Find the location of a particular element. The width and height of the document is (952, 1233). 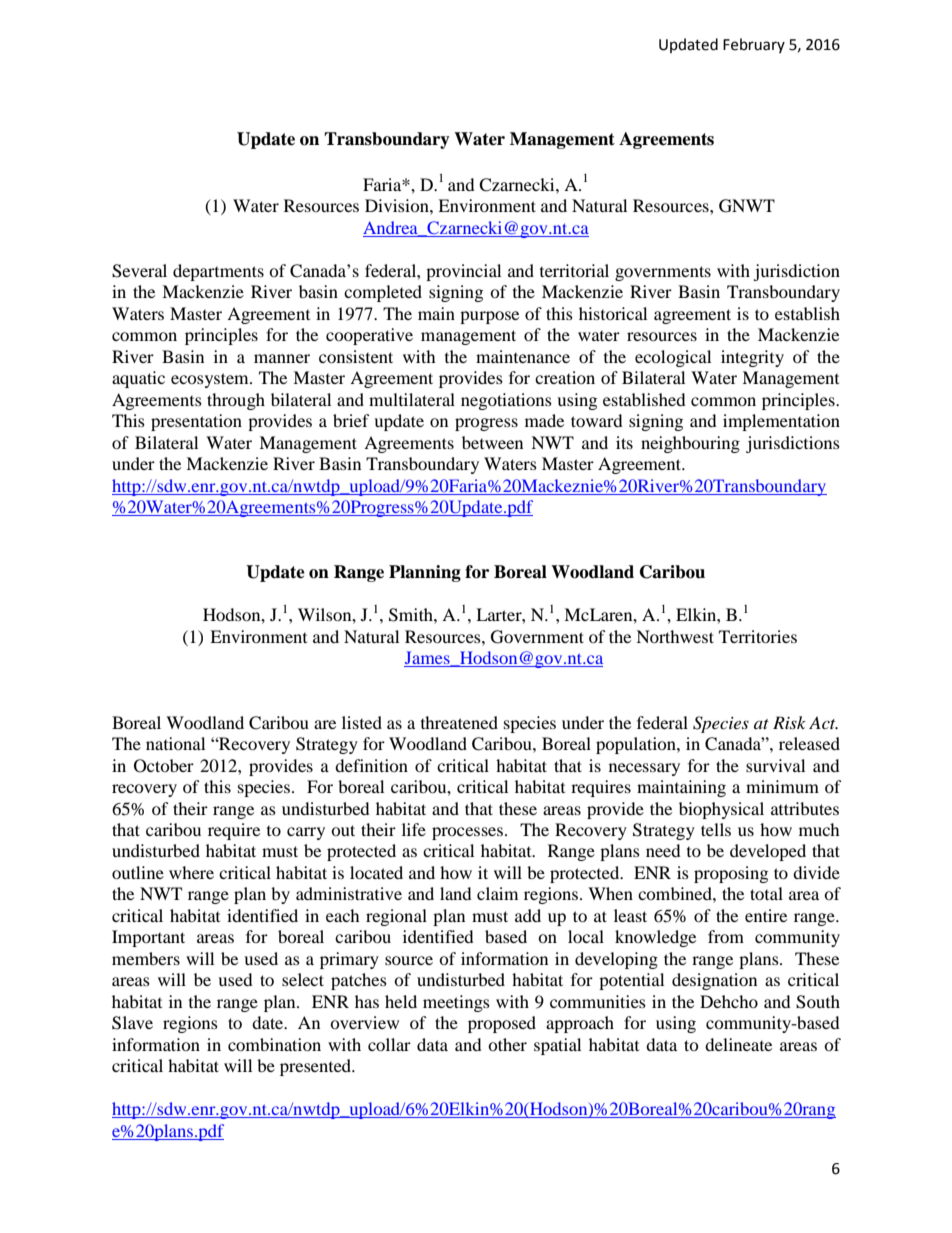

delineate is located at coordinates (738, 1044).
